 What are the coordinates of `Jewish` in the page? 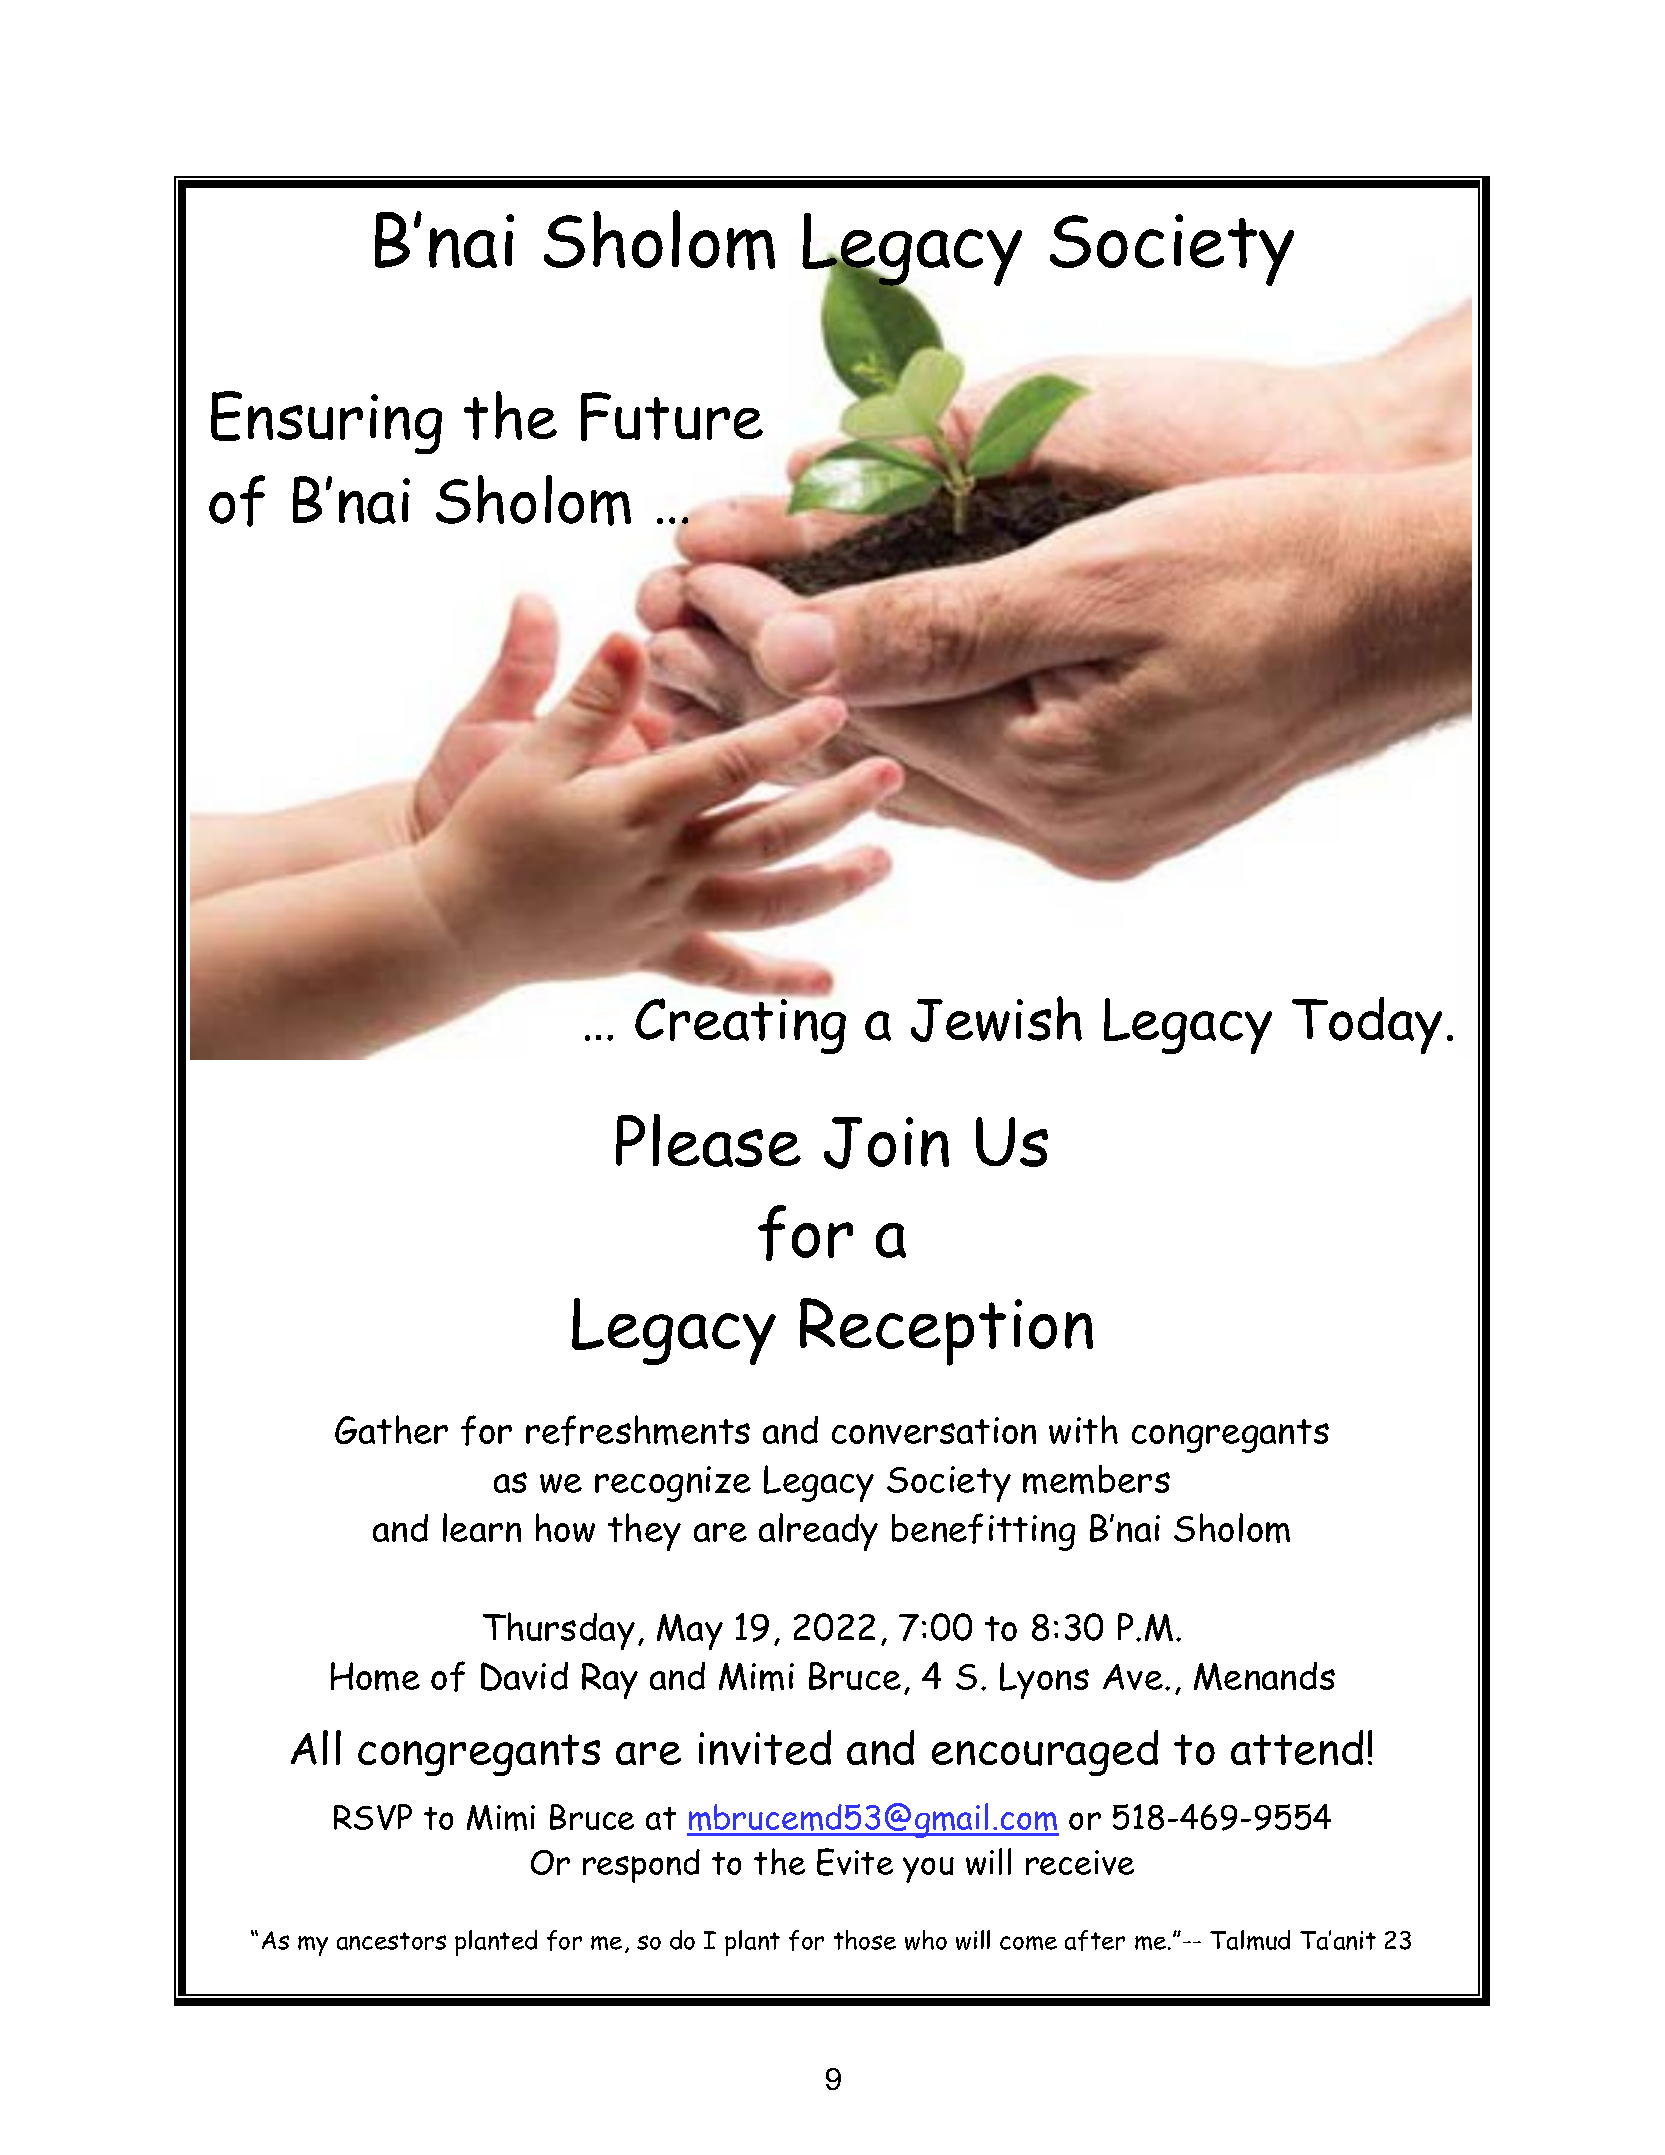 It's located at (996, 1019).
